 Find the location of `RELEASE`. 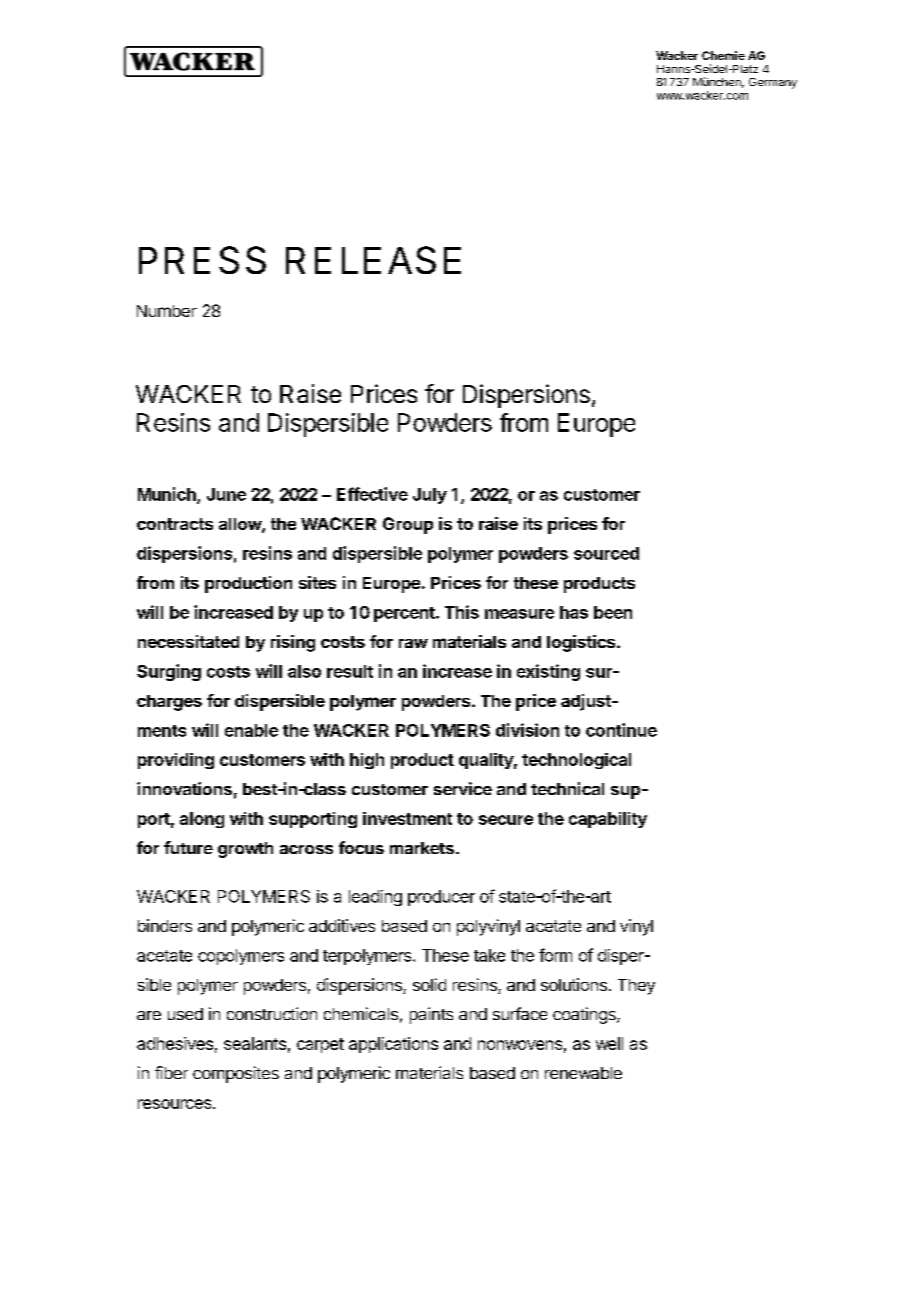

RELEASE is located at coordinates (373, 260).
